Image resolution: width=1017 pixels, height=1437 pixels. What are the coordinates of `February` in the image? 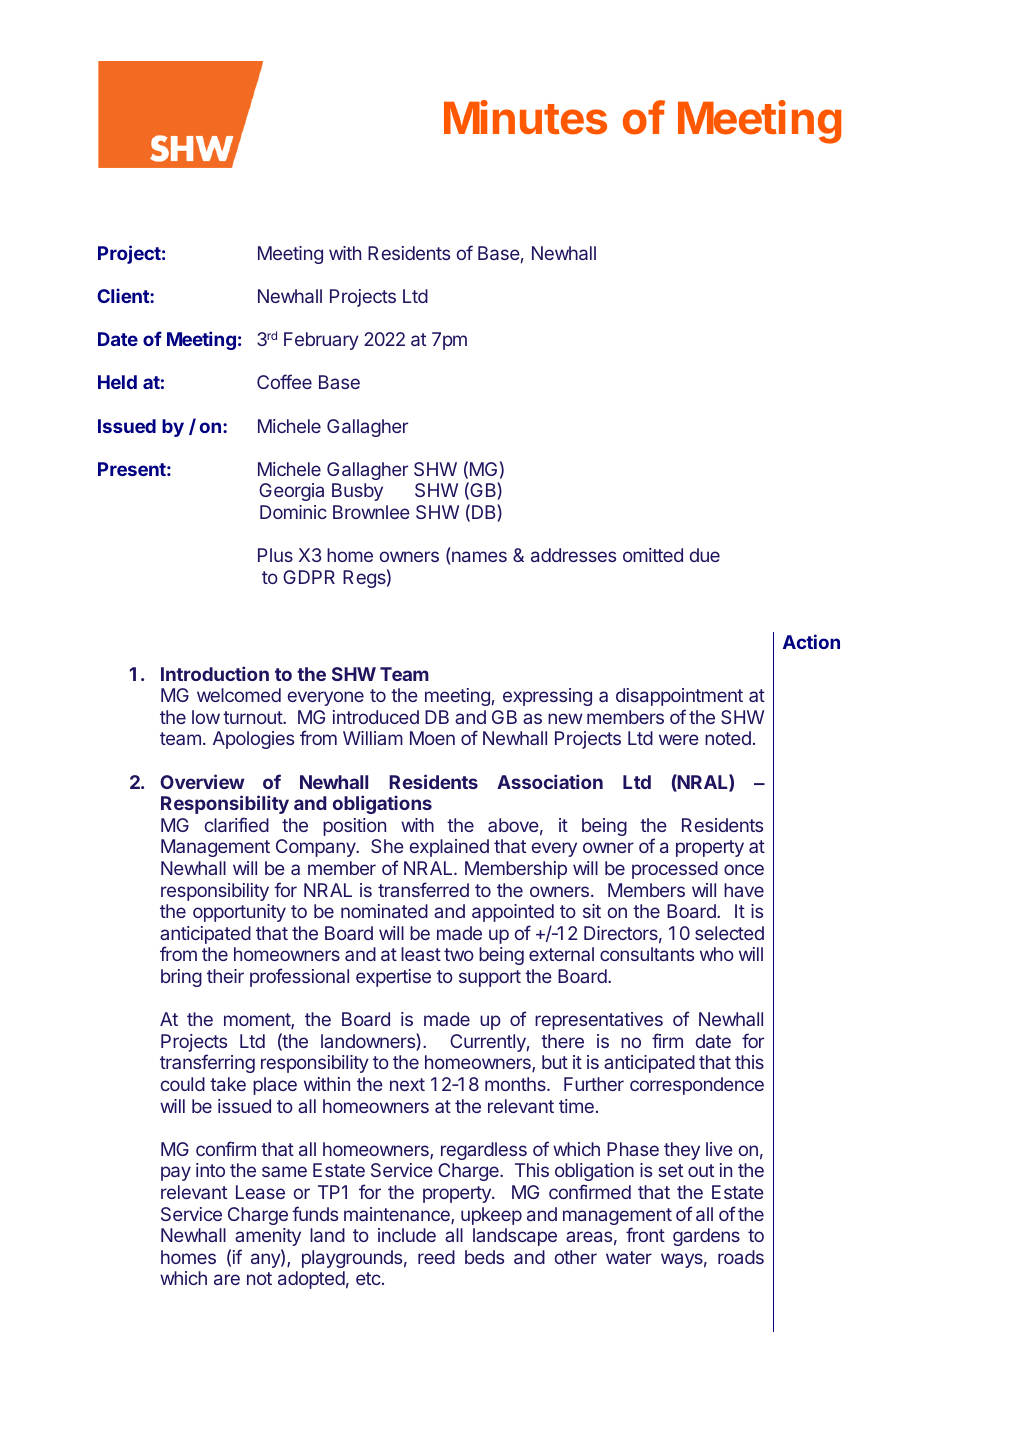 It's located at (321, 341).
